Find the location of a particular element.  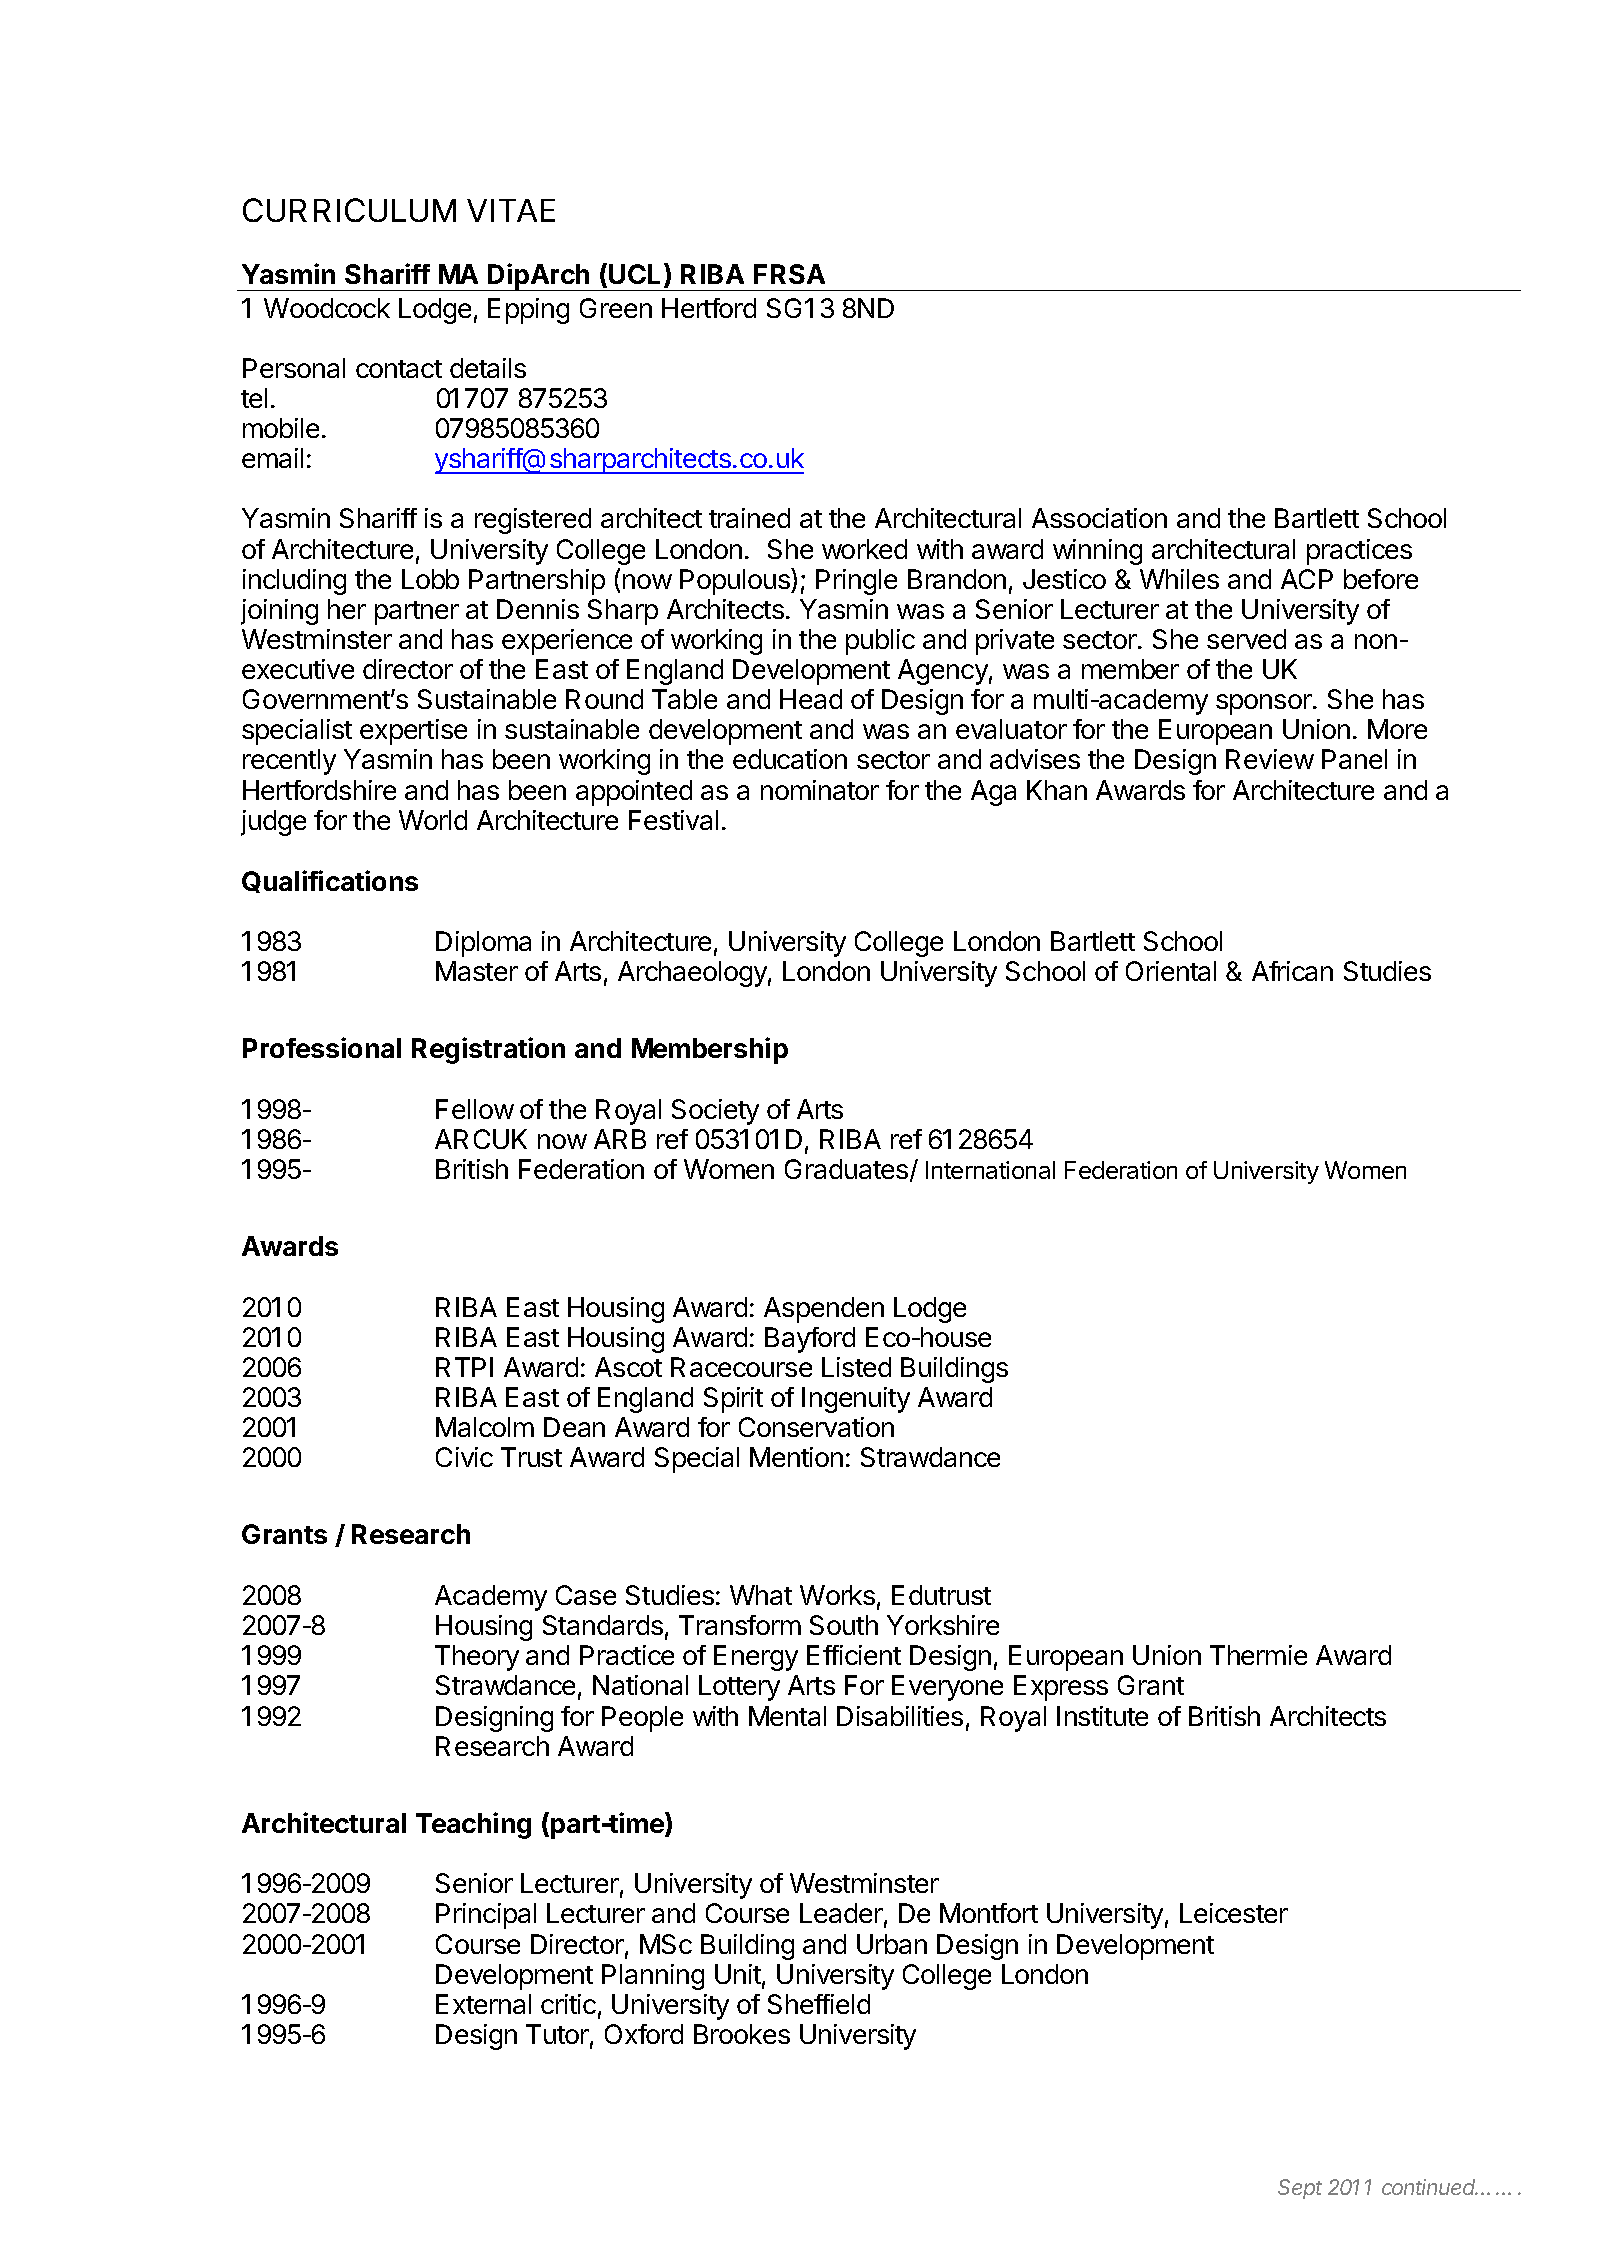

expertise is located at coordinates (413, 732).
